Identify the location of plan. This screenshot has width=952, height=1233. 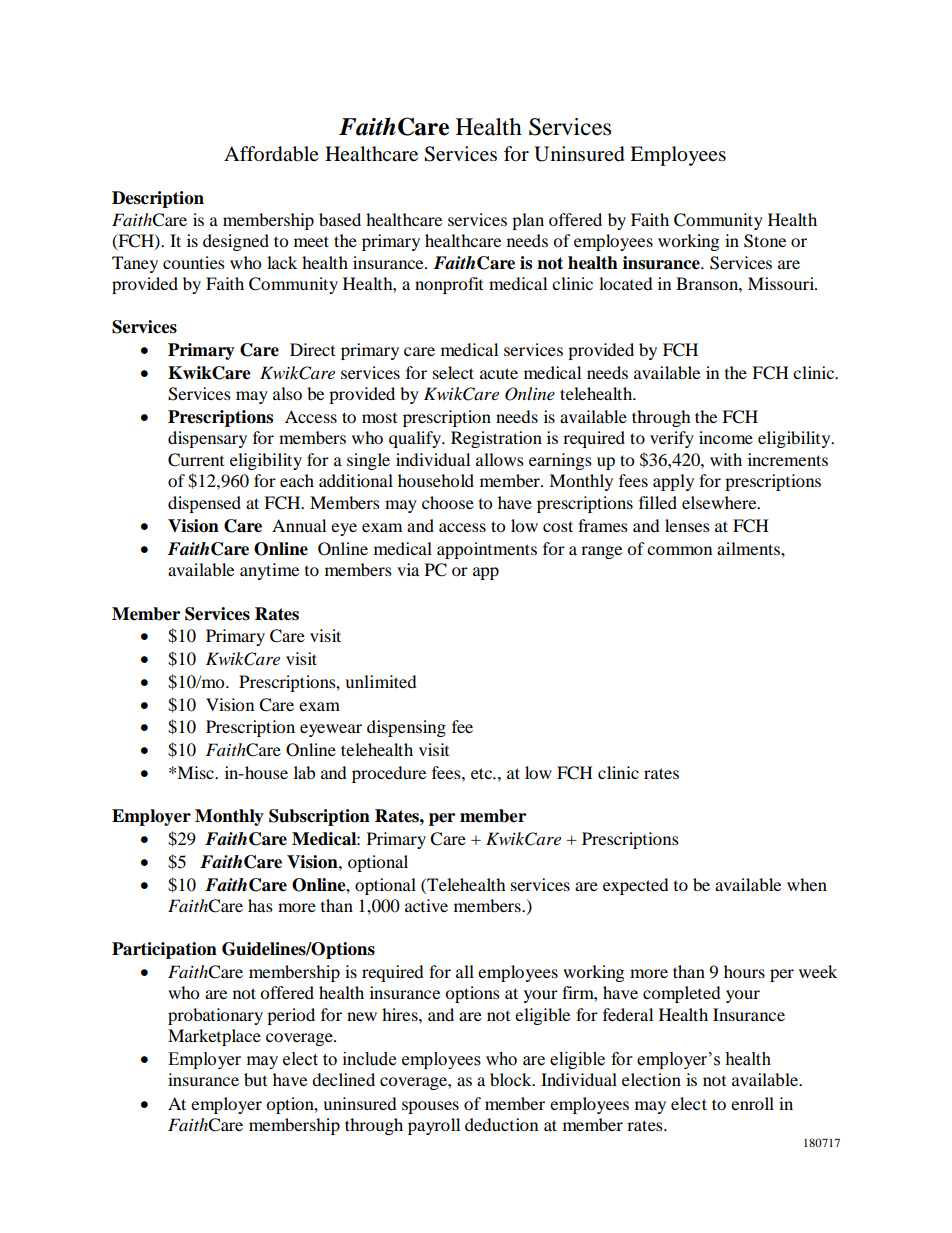
(528, 221).
